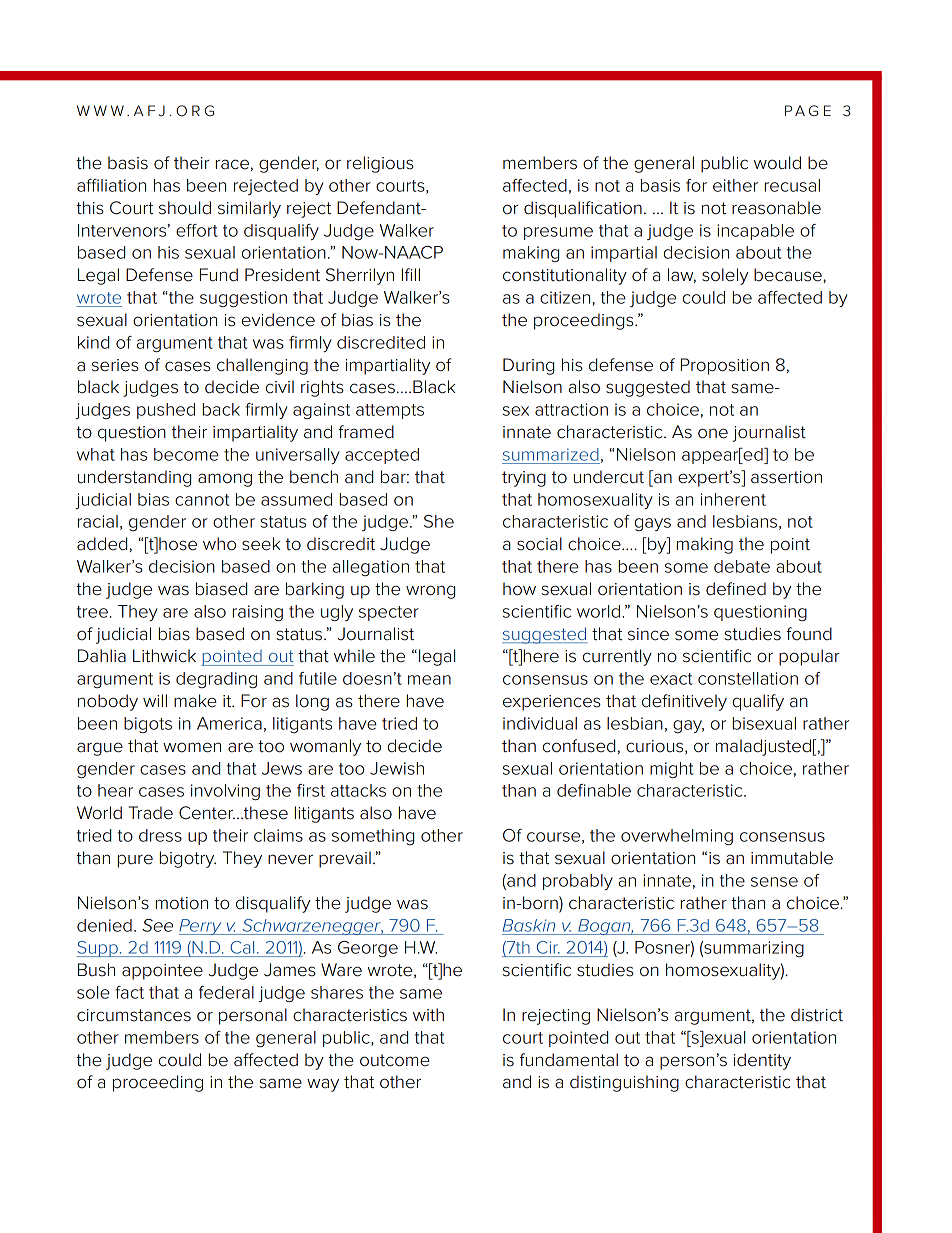  What do you see at coordinates (430, 592) in the screenshot?
I see `wrong` at bounding box center [430, 592].
